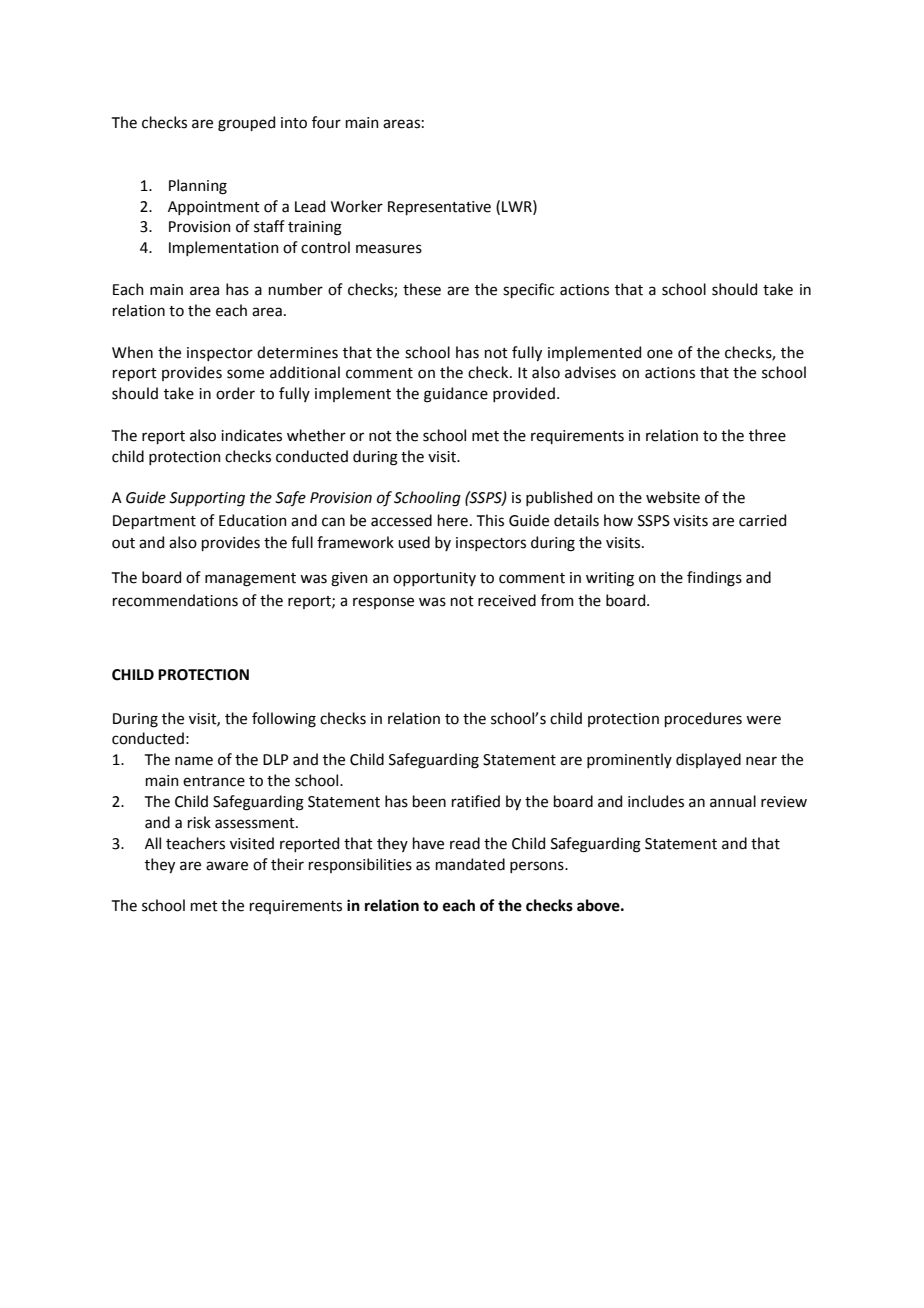 Image resolution: width=924 pixels, height=1308 pixels. I want to click on opportunity, so click(434, 579).
